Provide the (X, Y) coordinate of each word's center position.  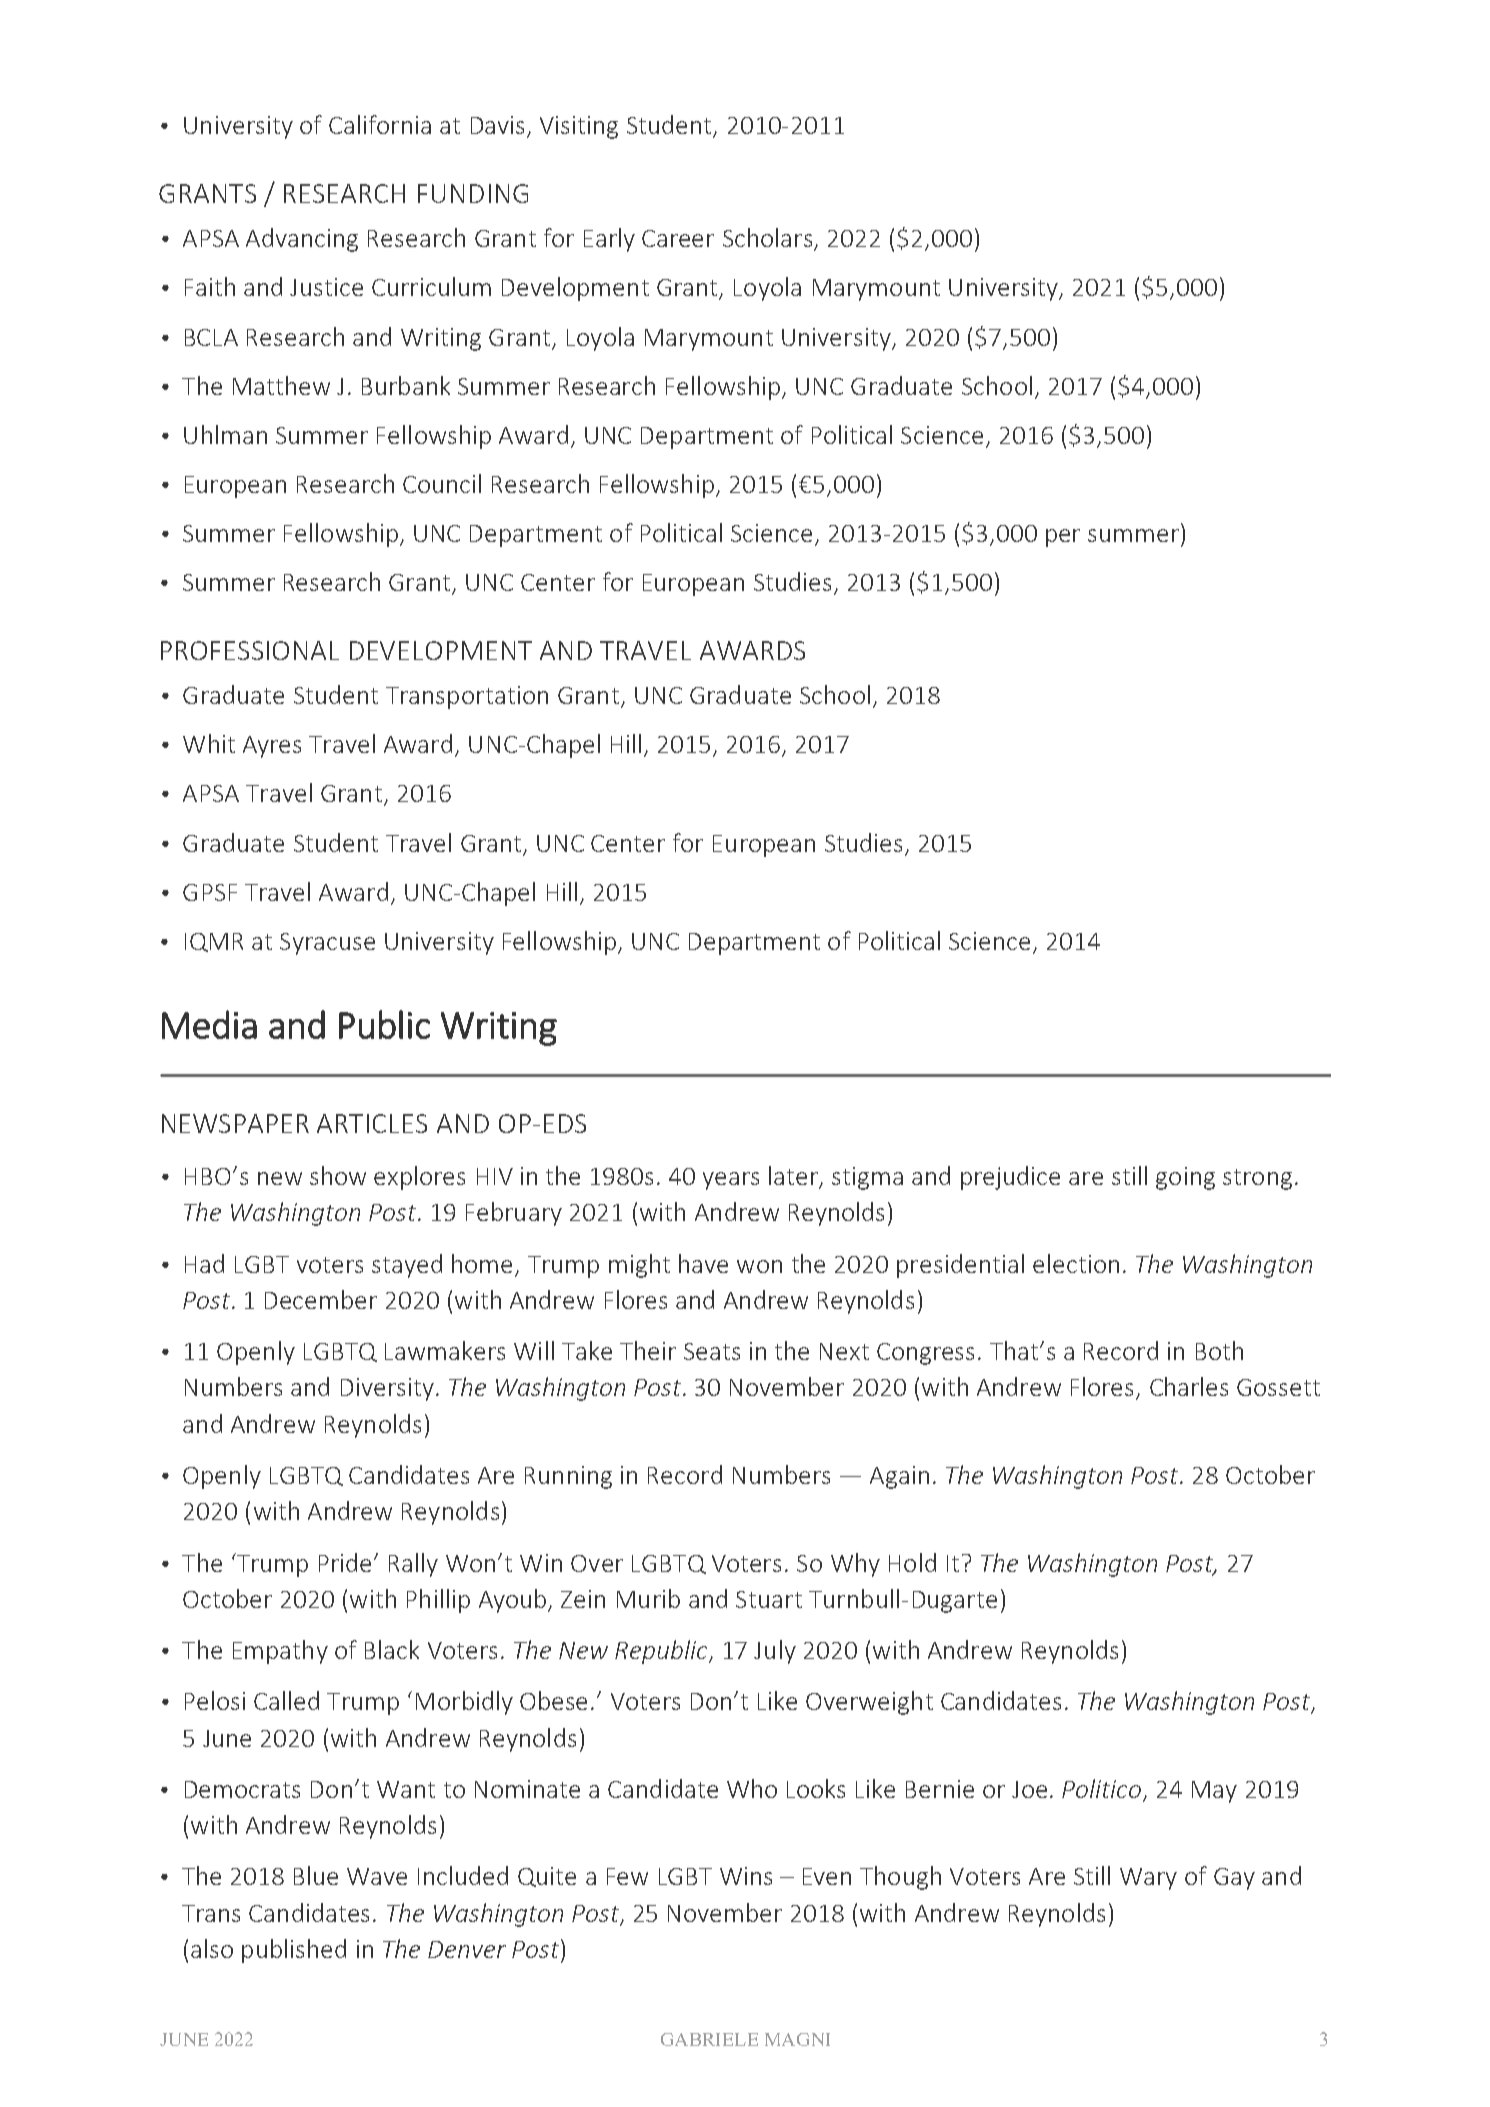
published (294, 1951)
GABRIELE (709, 2039)
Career (678, 238)
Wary (1148, 1879)
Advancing (302, 240)
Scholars (769, 239)
